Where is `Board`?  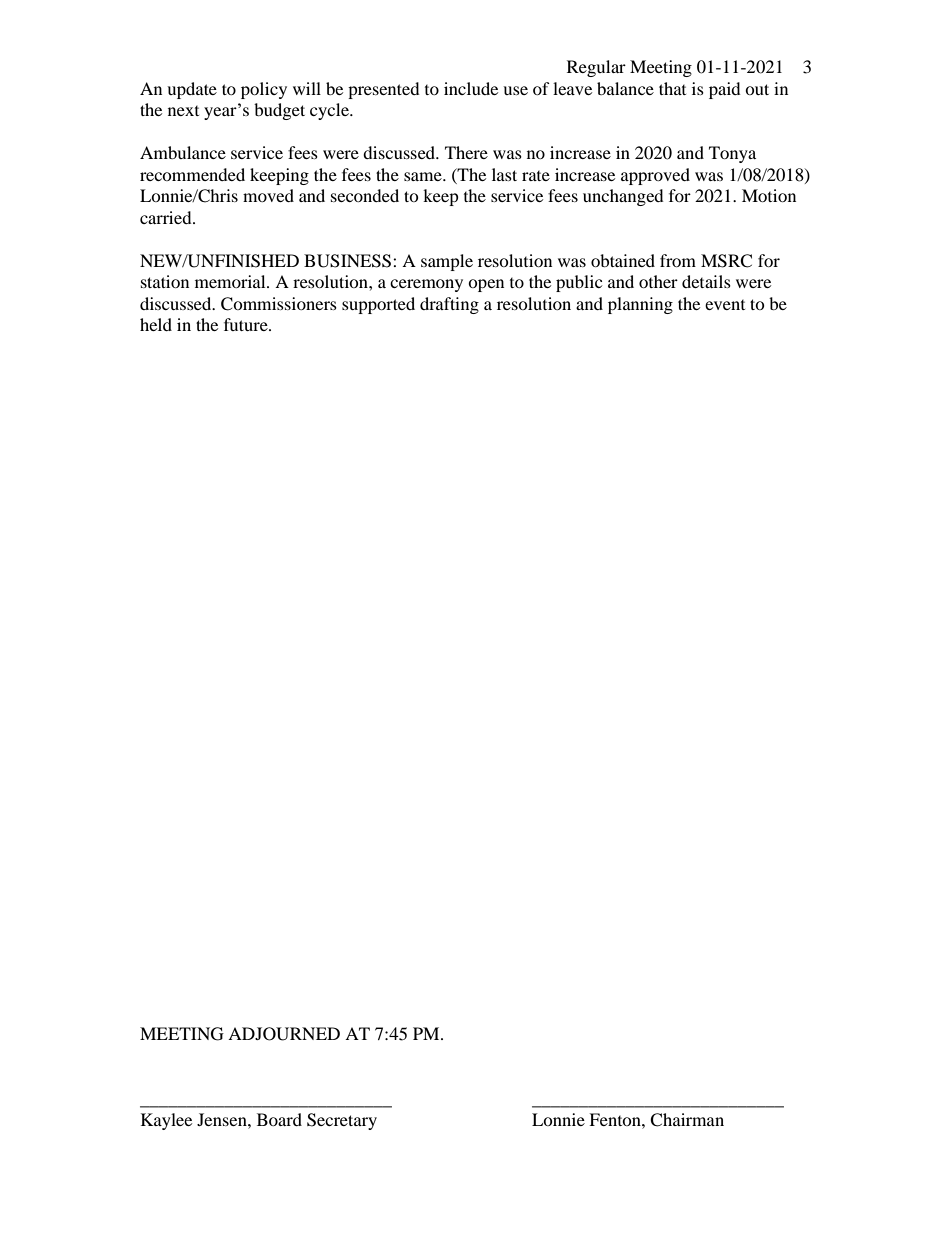
Board is located at coordinates (279, 1119).
